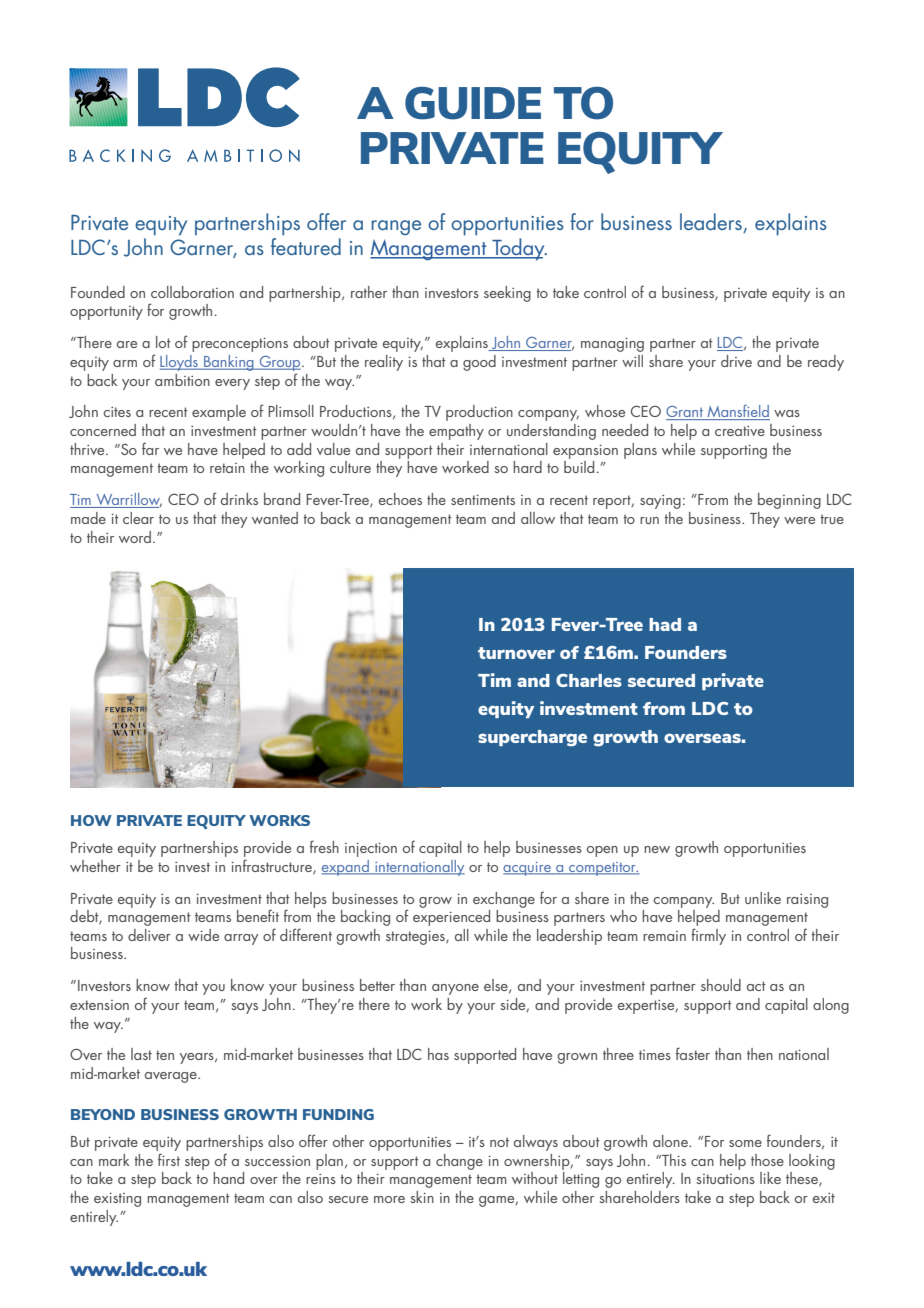 The image size is (924, 1308). I want to click on not, so click(499, 1142).
